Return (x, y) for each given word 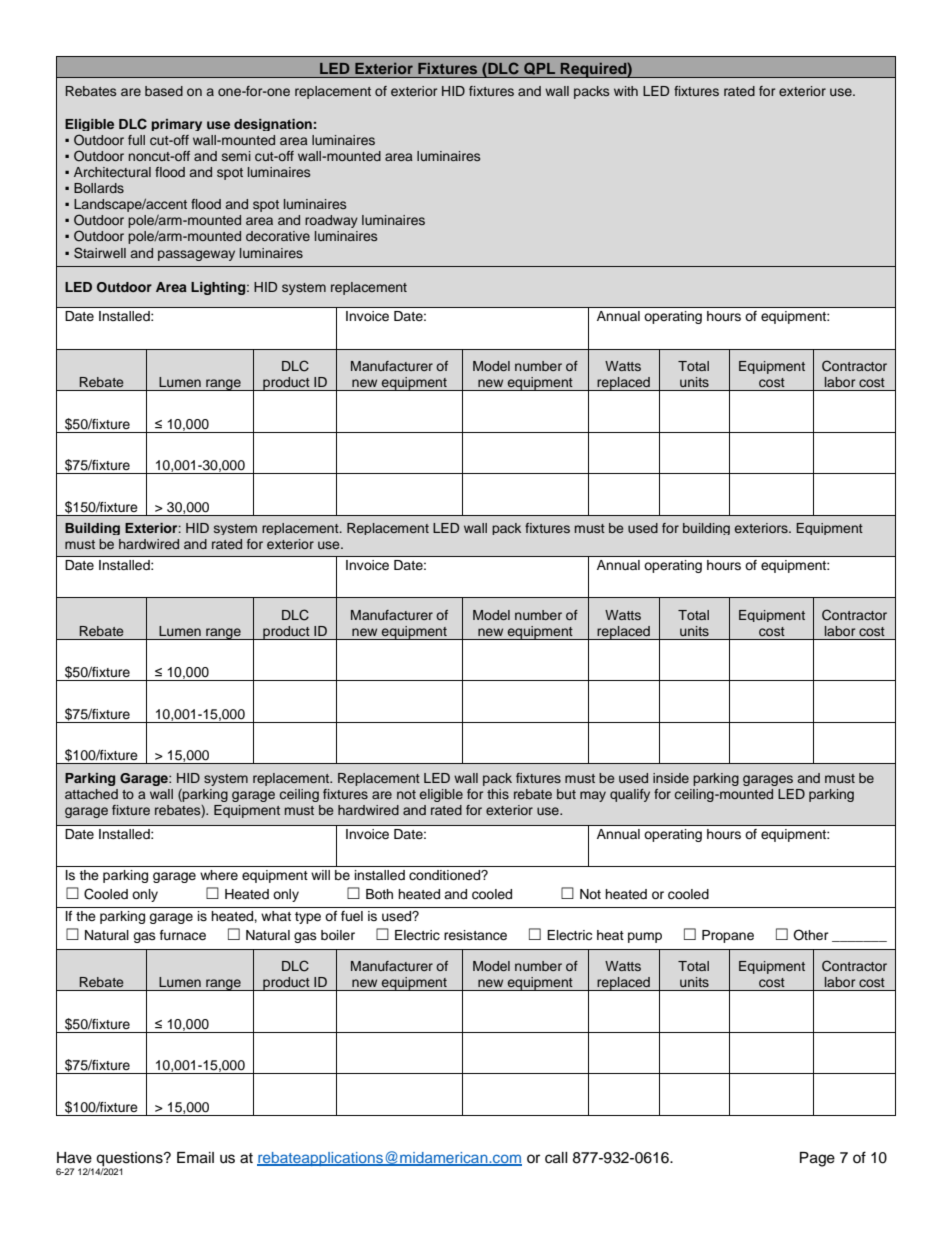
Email (195, 1158)
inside (671, 778)
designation (273, 125)
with (626, 91)
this (498, 794)
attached (91, 794)
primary (176, 125)
